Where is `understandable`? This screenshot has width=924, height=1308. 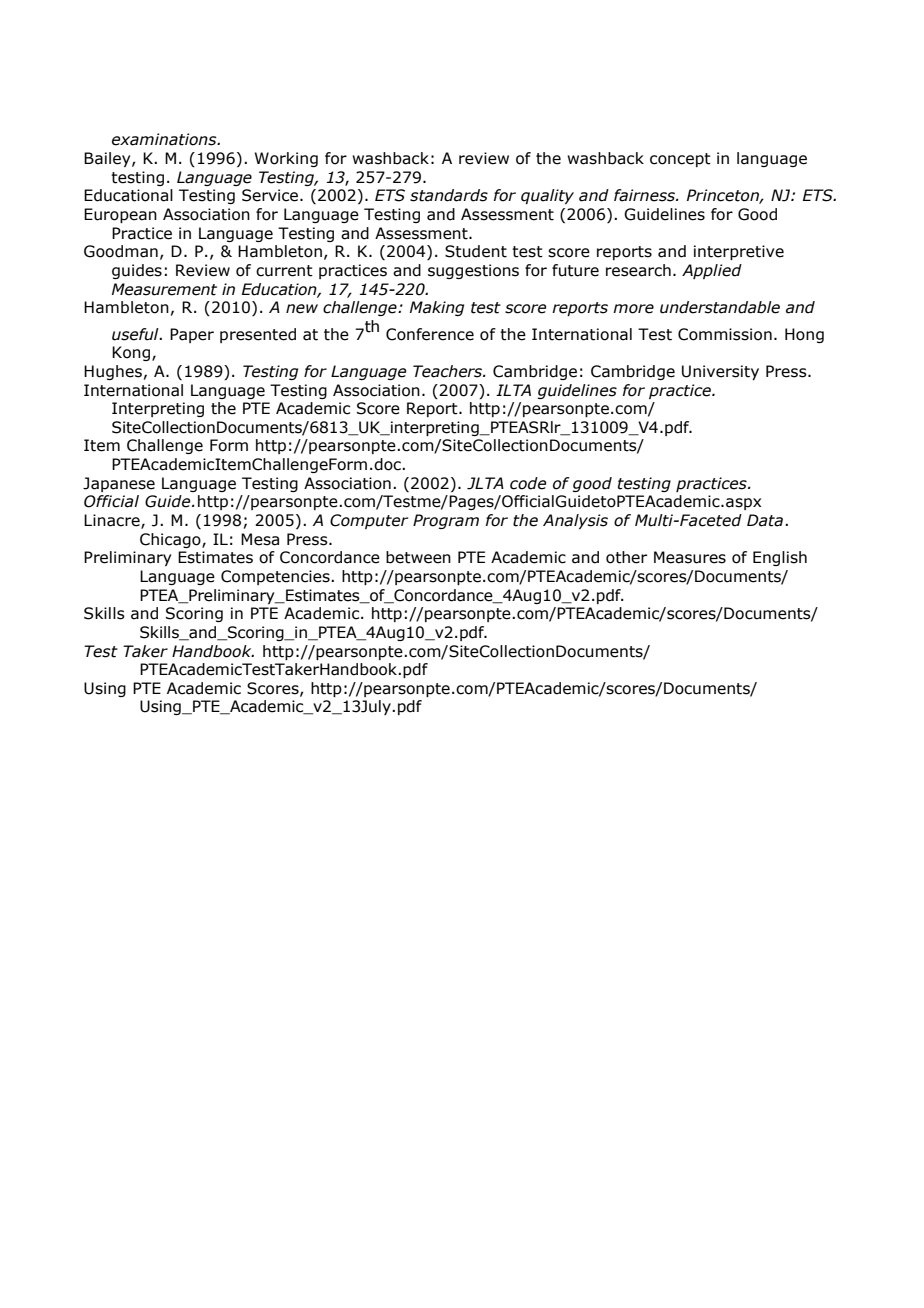 understandable is located at coordinates (720, 307).
